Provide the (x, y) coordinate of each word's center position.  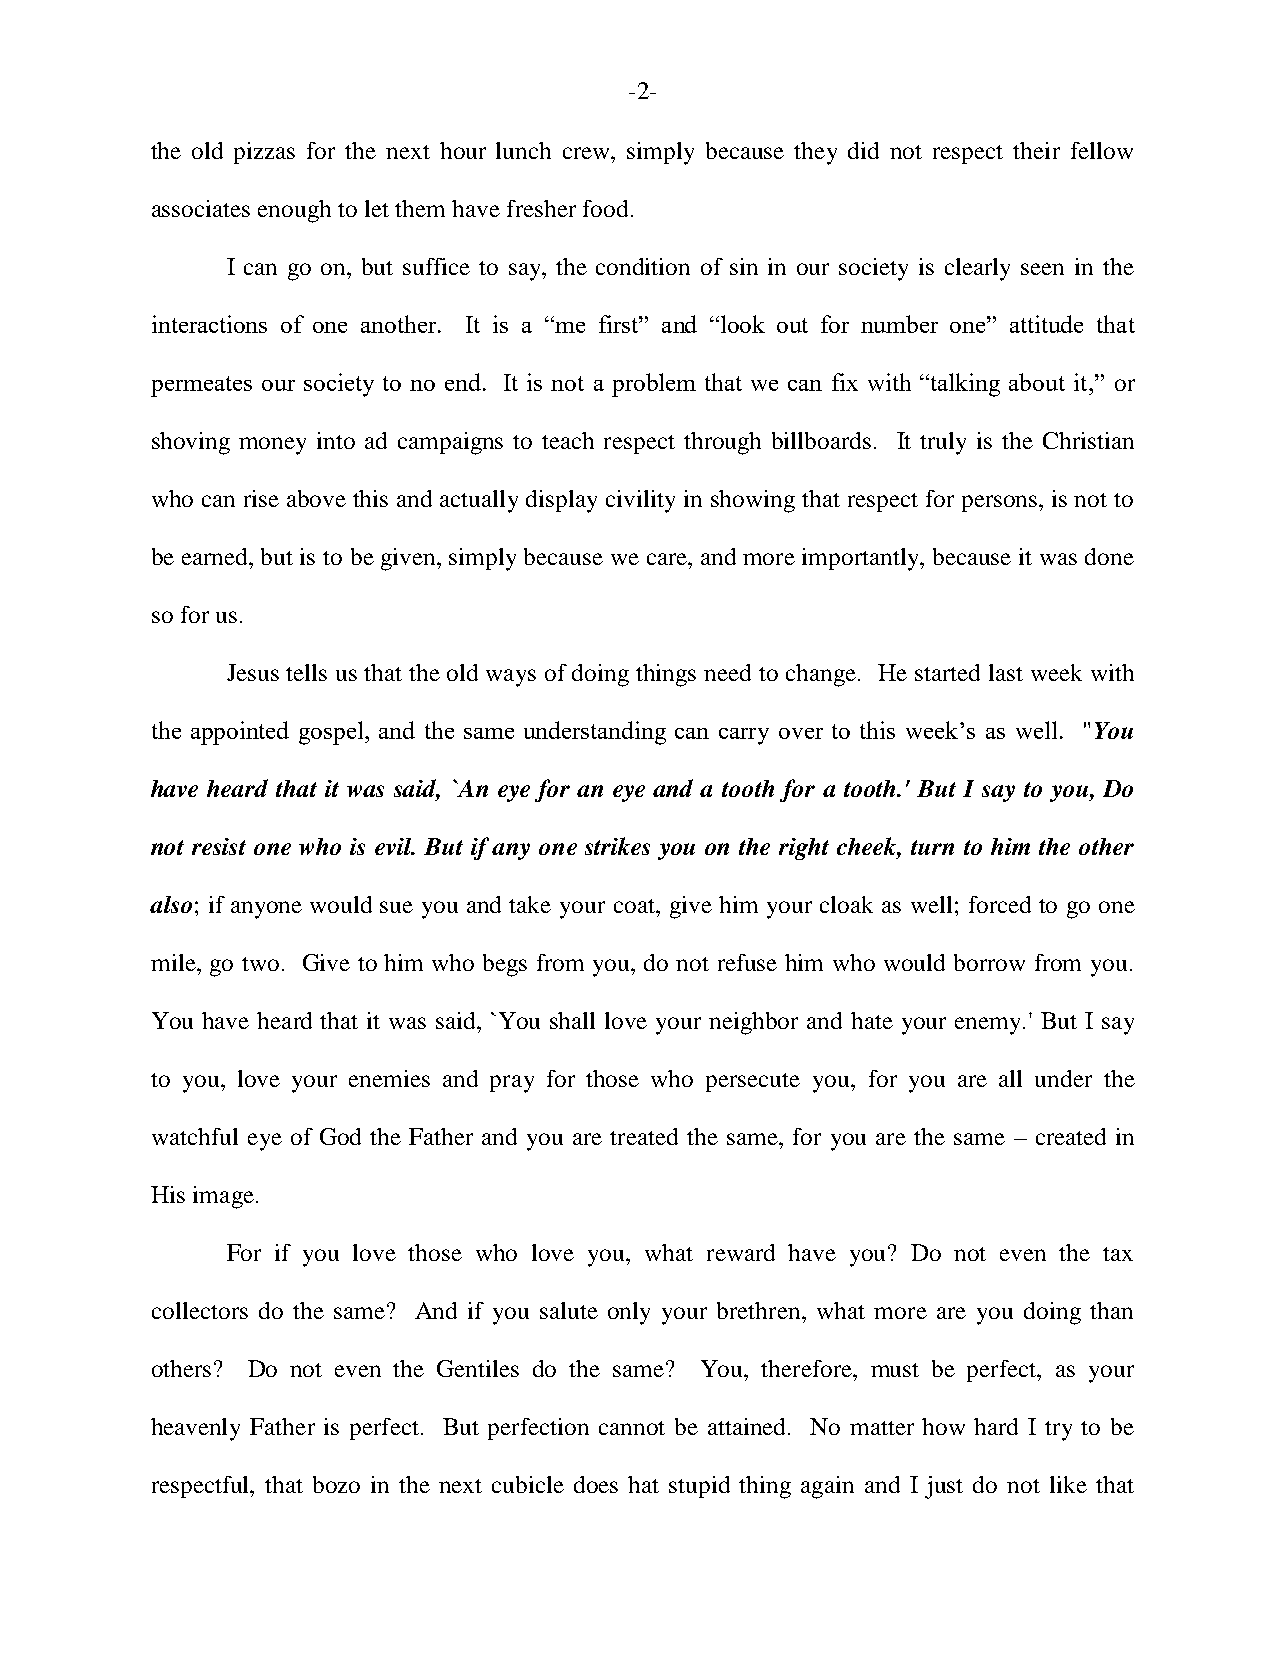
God (340, 1136)
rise (261, 498)
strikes (617, 846)
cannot (632, 1428)
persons (1001, 503)
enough (294, 211)
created (1071, 1136)
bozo (336, 1484)
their (1036, 150)
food (607, 208)
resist (219, 846)
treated (644, 1136)
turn (932, 847)
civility (640, 501)
